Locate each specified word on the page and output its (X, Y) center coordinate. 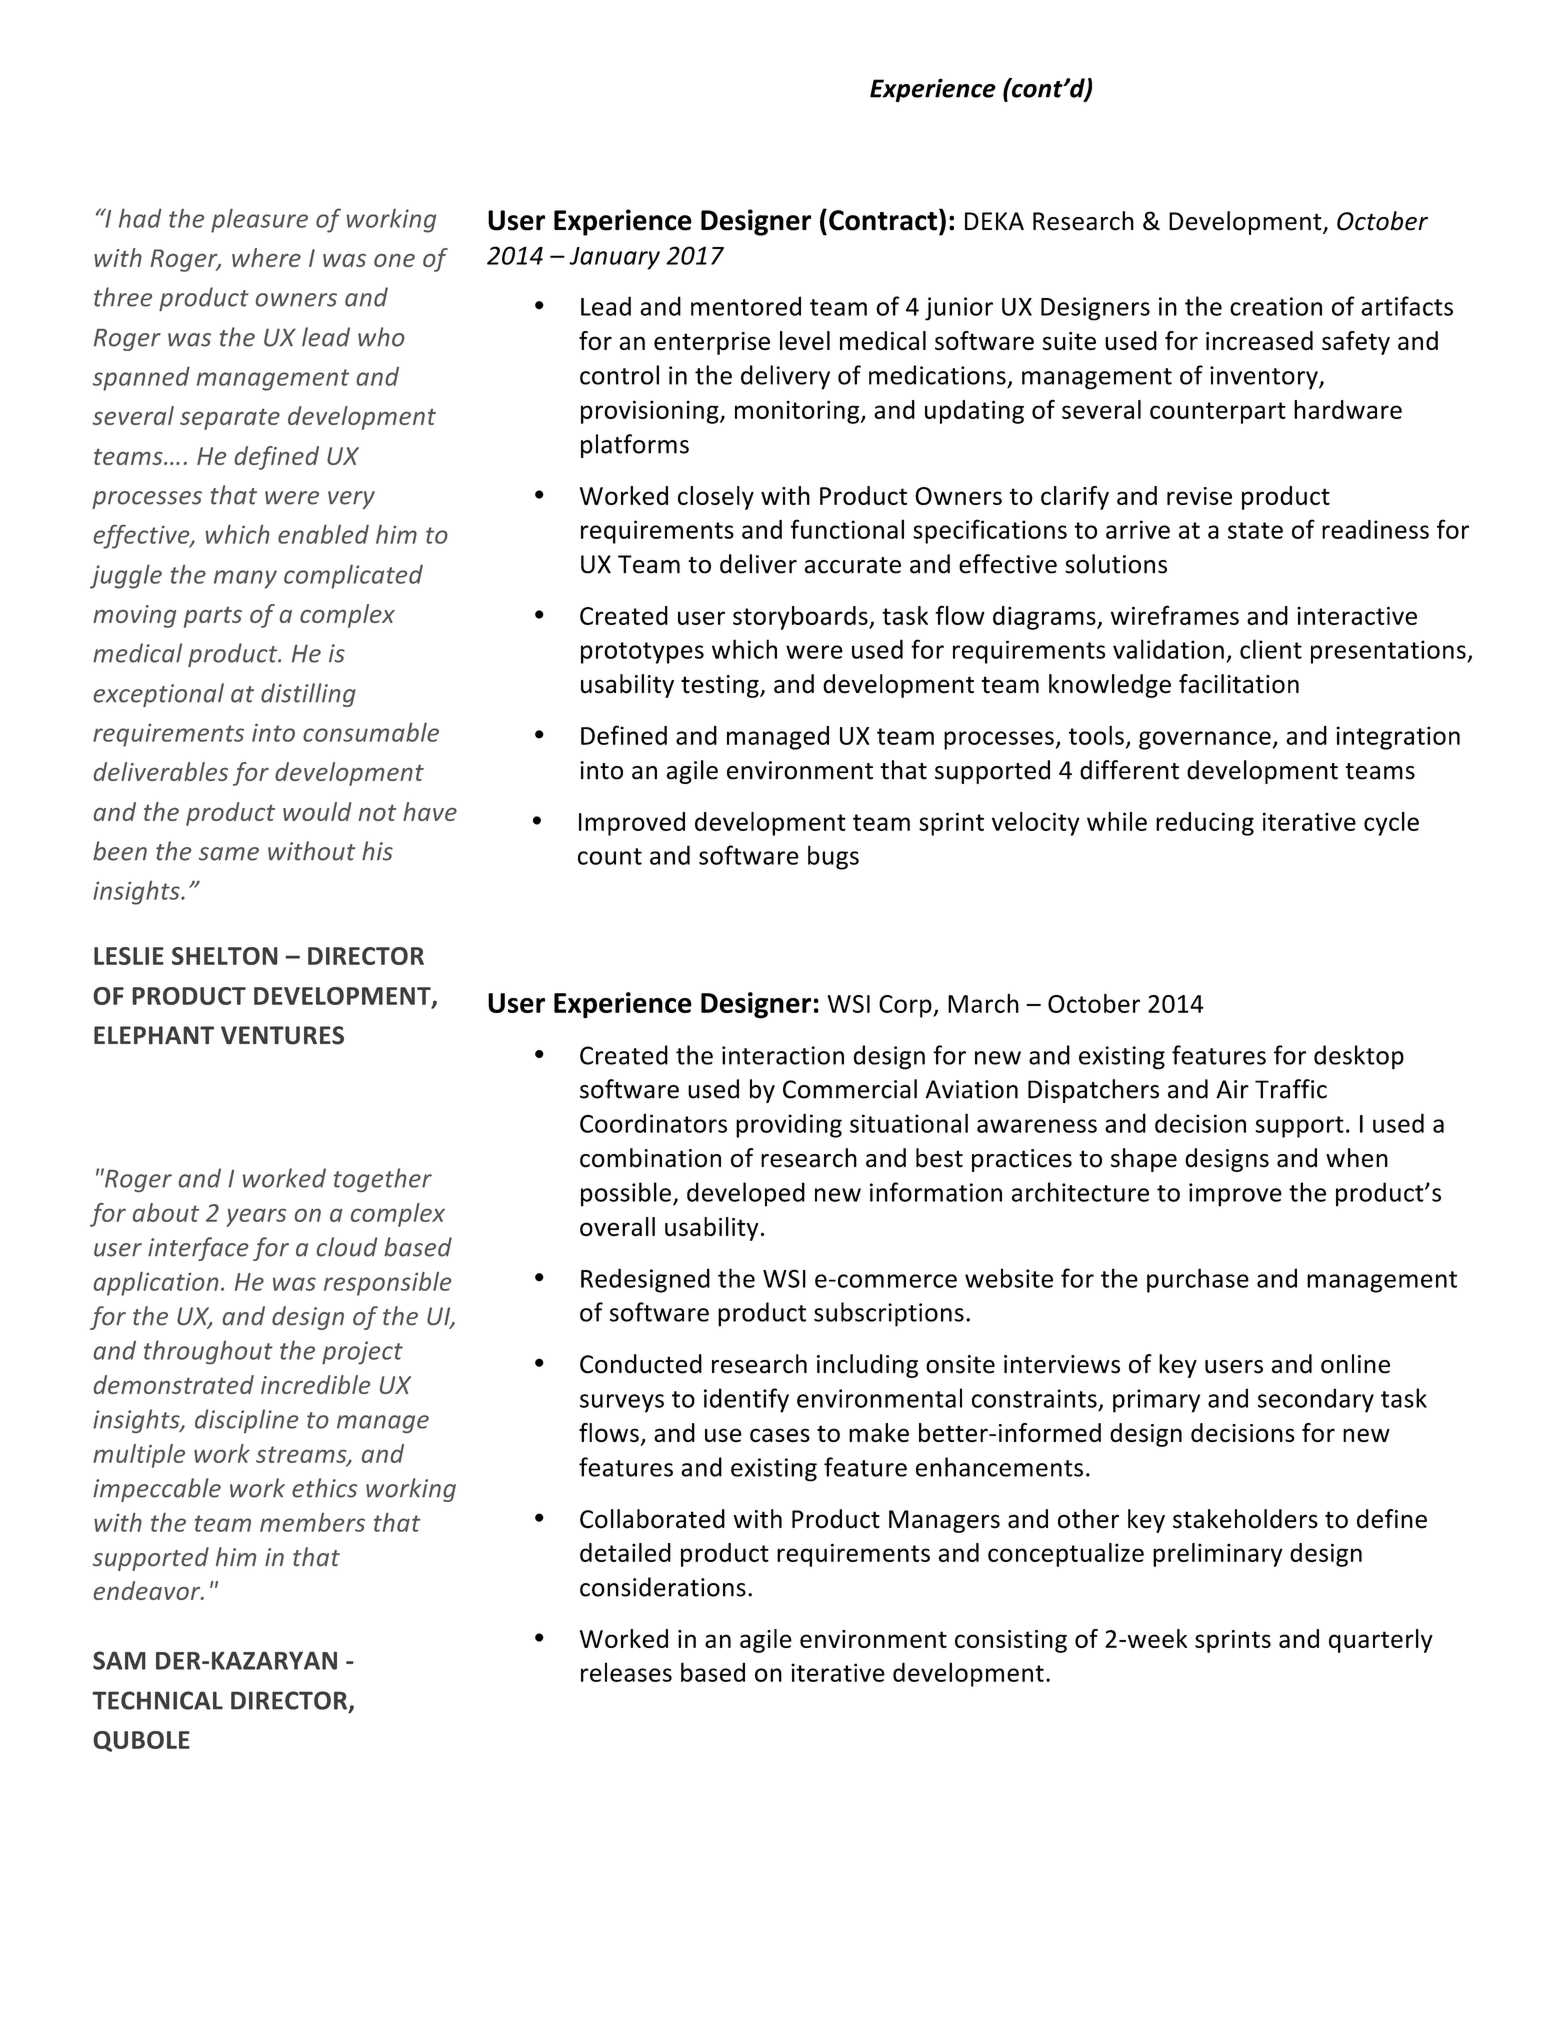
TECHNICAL (157, 1700)
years (256, 1218)
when (1357, 1158)
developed (746, 1194)
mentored (746, 306)
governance (1205, 740)
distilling (308, 695)
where (266, 257)
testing (721, 686)
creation (1276, 306)
